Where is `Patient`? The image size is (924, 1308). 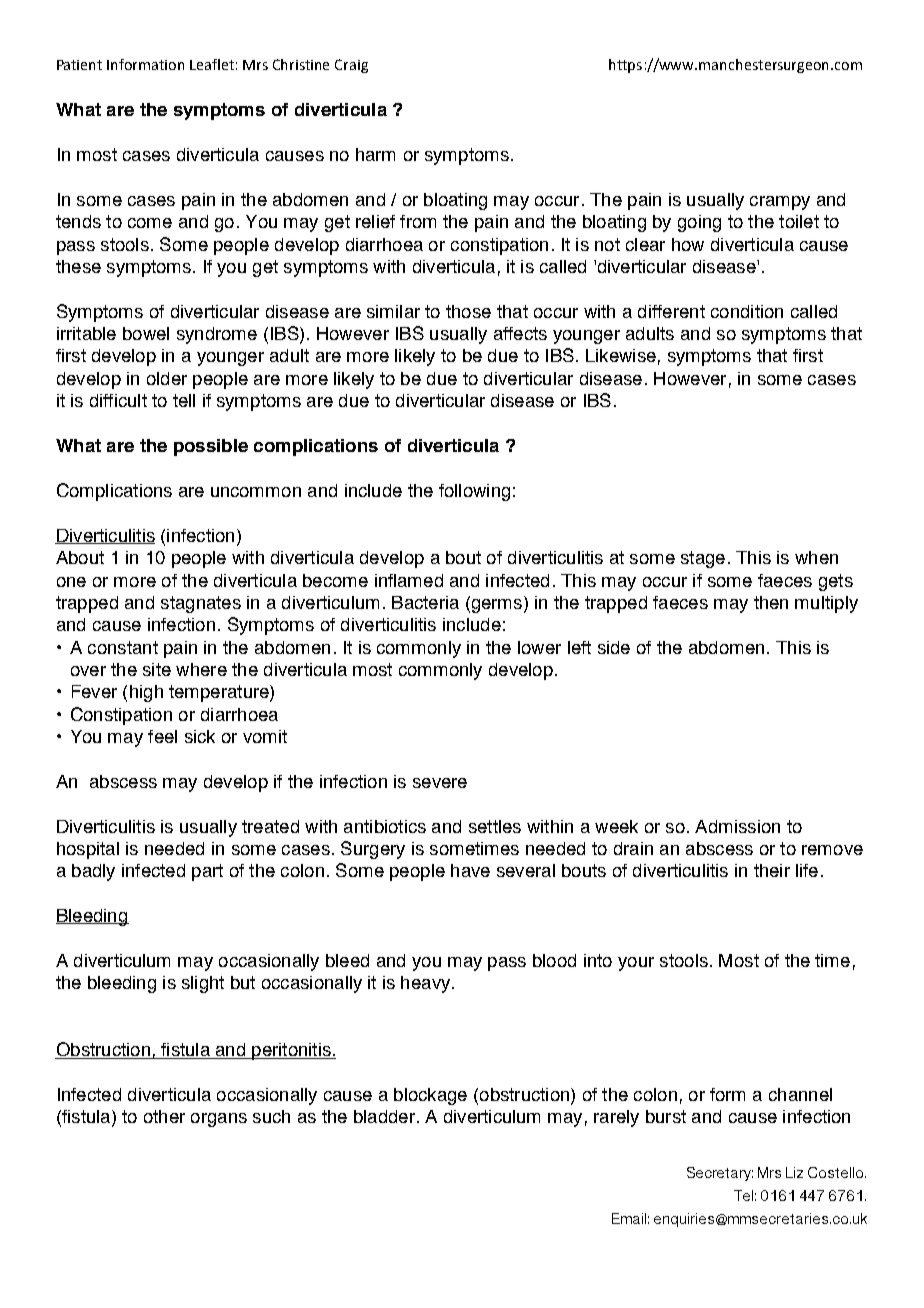 Patient is located at coordinates (79, 65).
